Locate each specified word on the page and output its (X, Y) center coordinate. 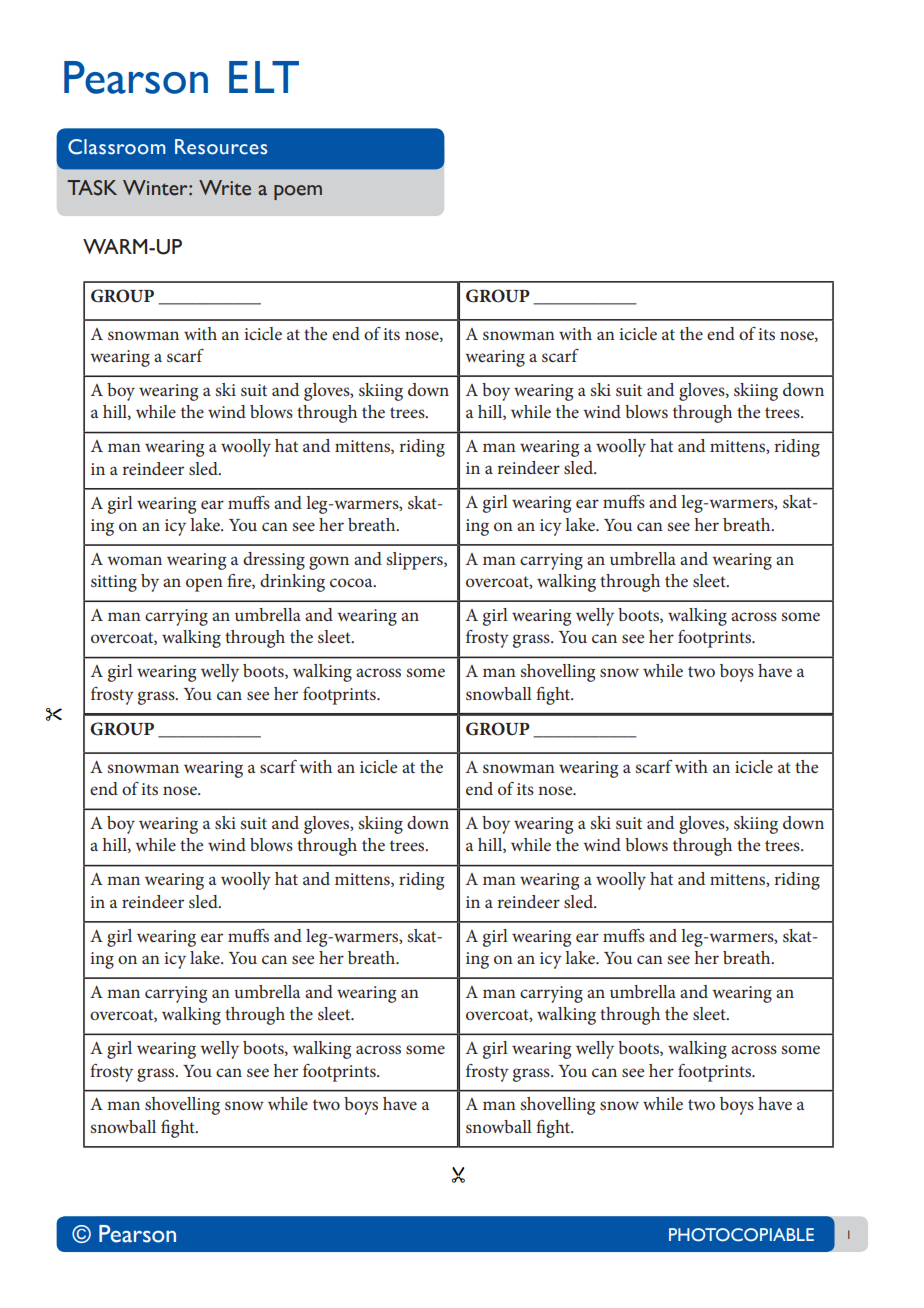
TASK (92, 188)
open (204, 585)
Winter (156, 188)
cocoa (352, 582)
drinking (292, 583)
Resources (221, 147)
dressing (274, 561)
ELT (264, 77)
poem (298, 192)
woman (134, 560)
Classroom (117, 147)
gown (329, 563)
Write (225, 188)
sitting (114, 583)
